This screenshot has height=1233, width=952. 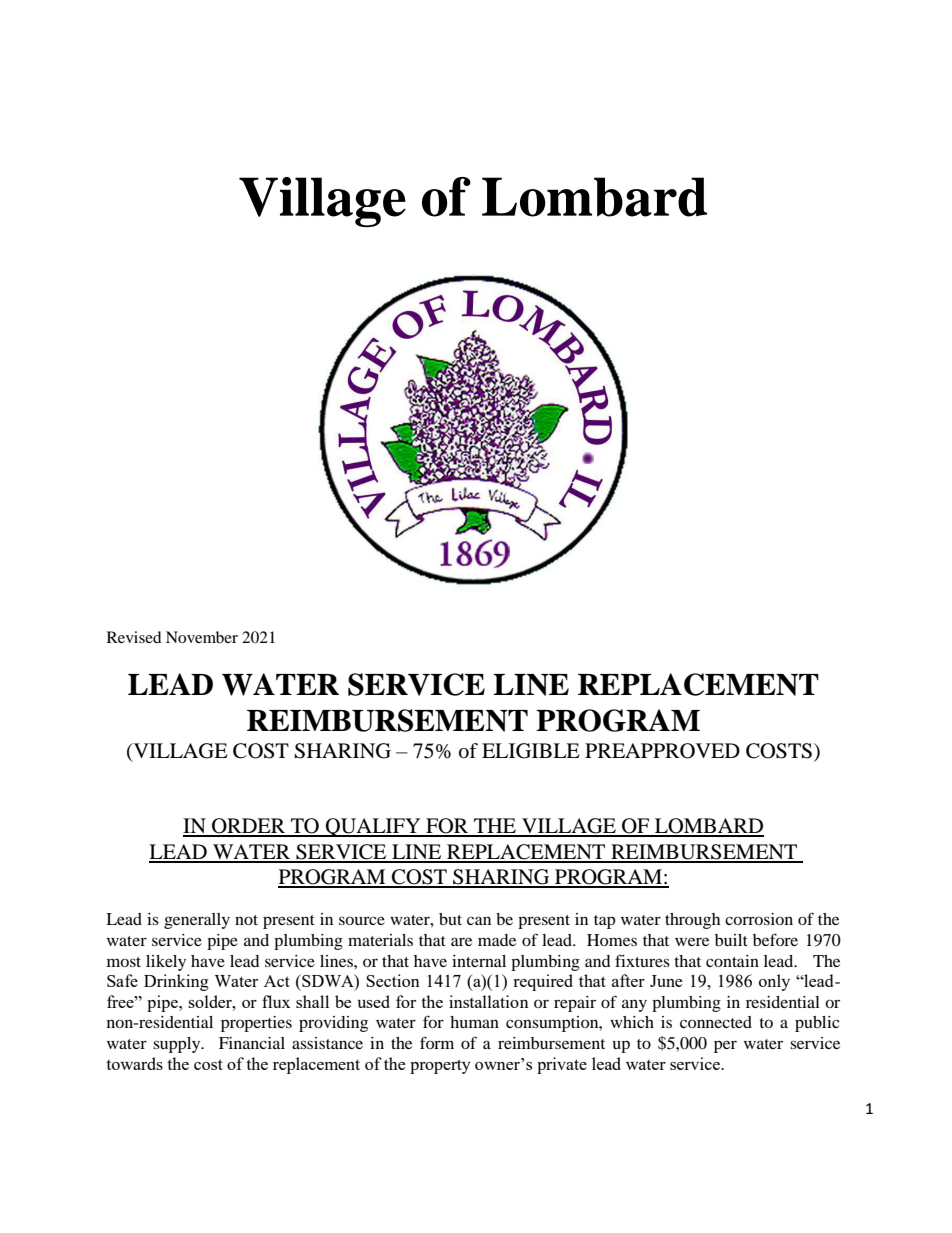 What do you see at coordinates (249, 827) in the screenshot?
I see `ORDER` at bounding box center [249, 827].
